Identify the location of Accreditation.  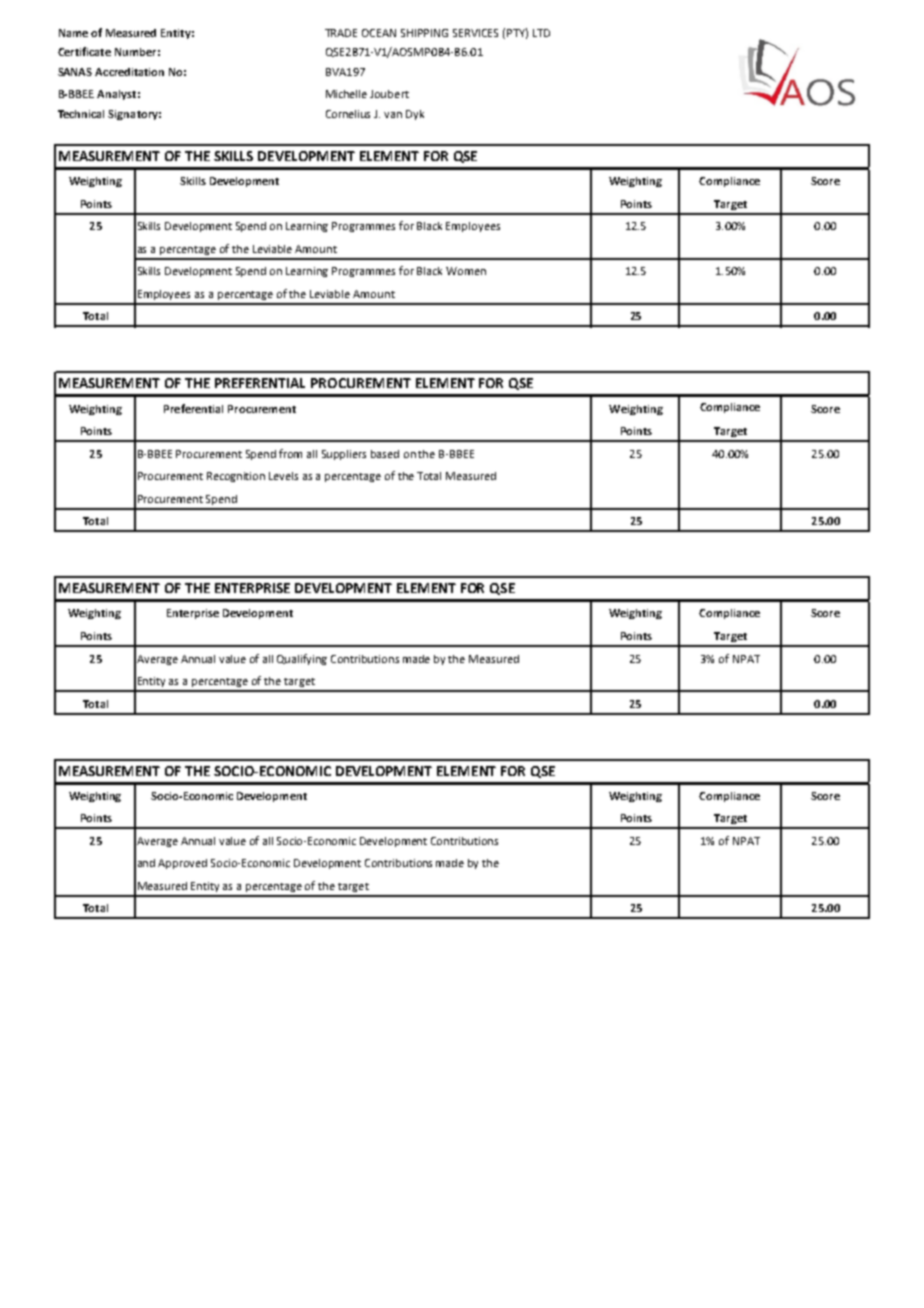
(129, 72).
